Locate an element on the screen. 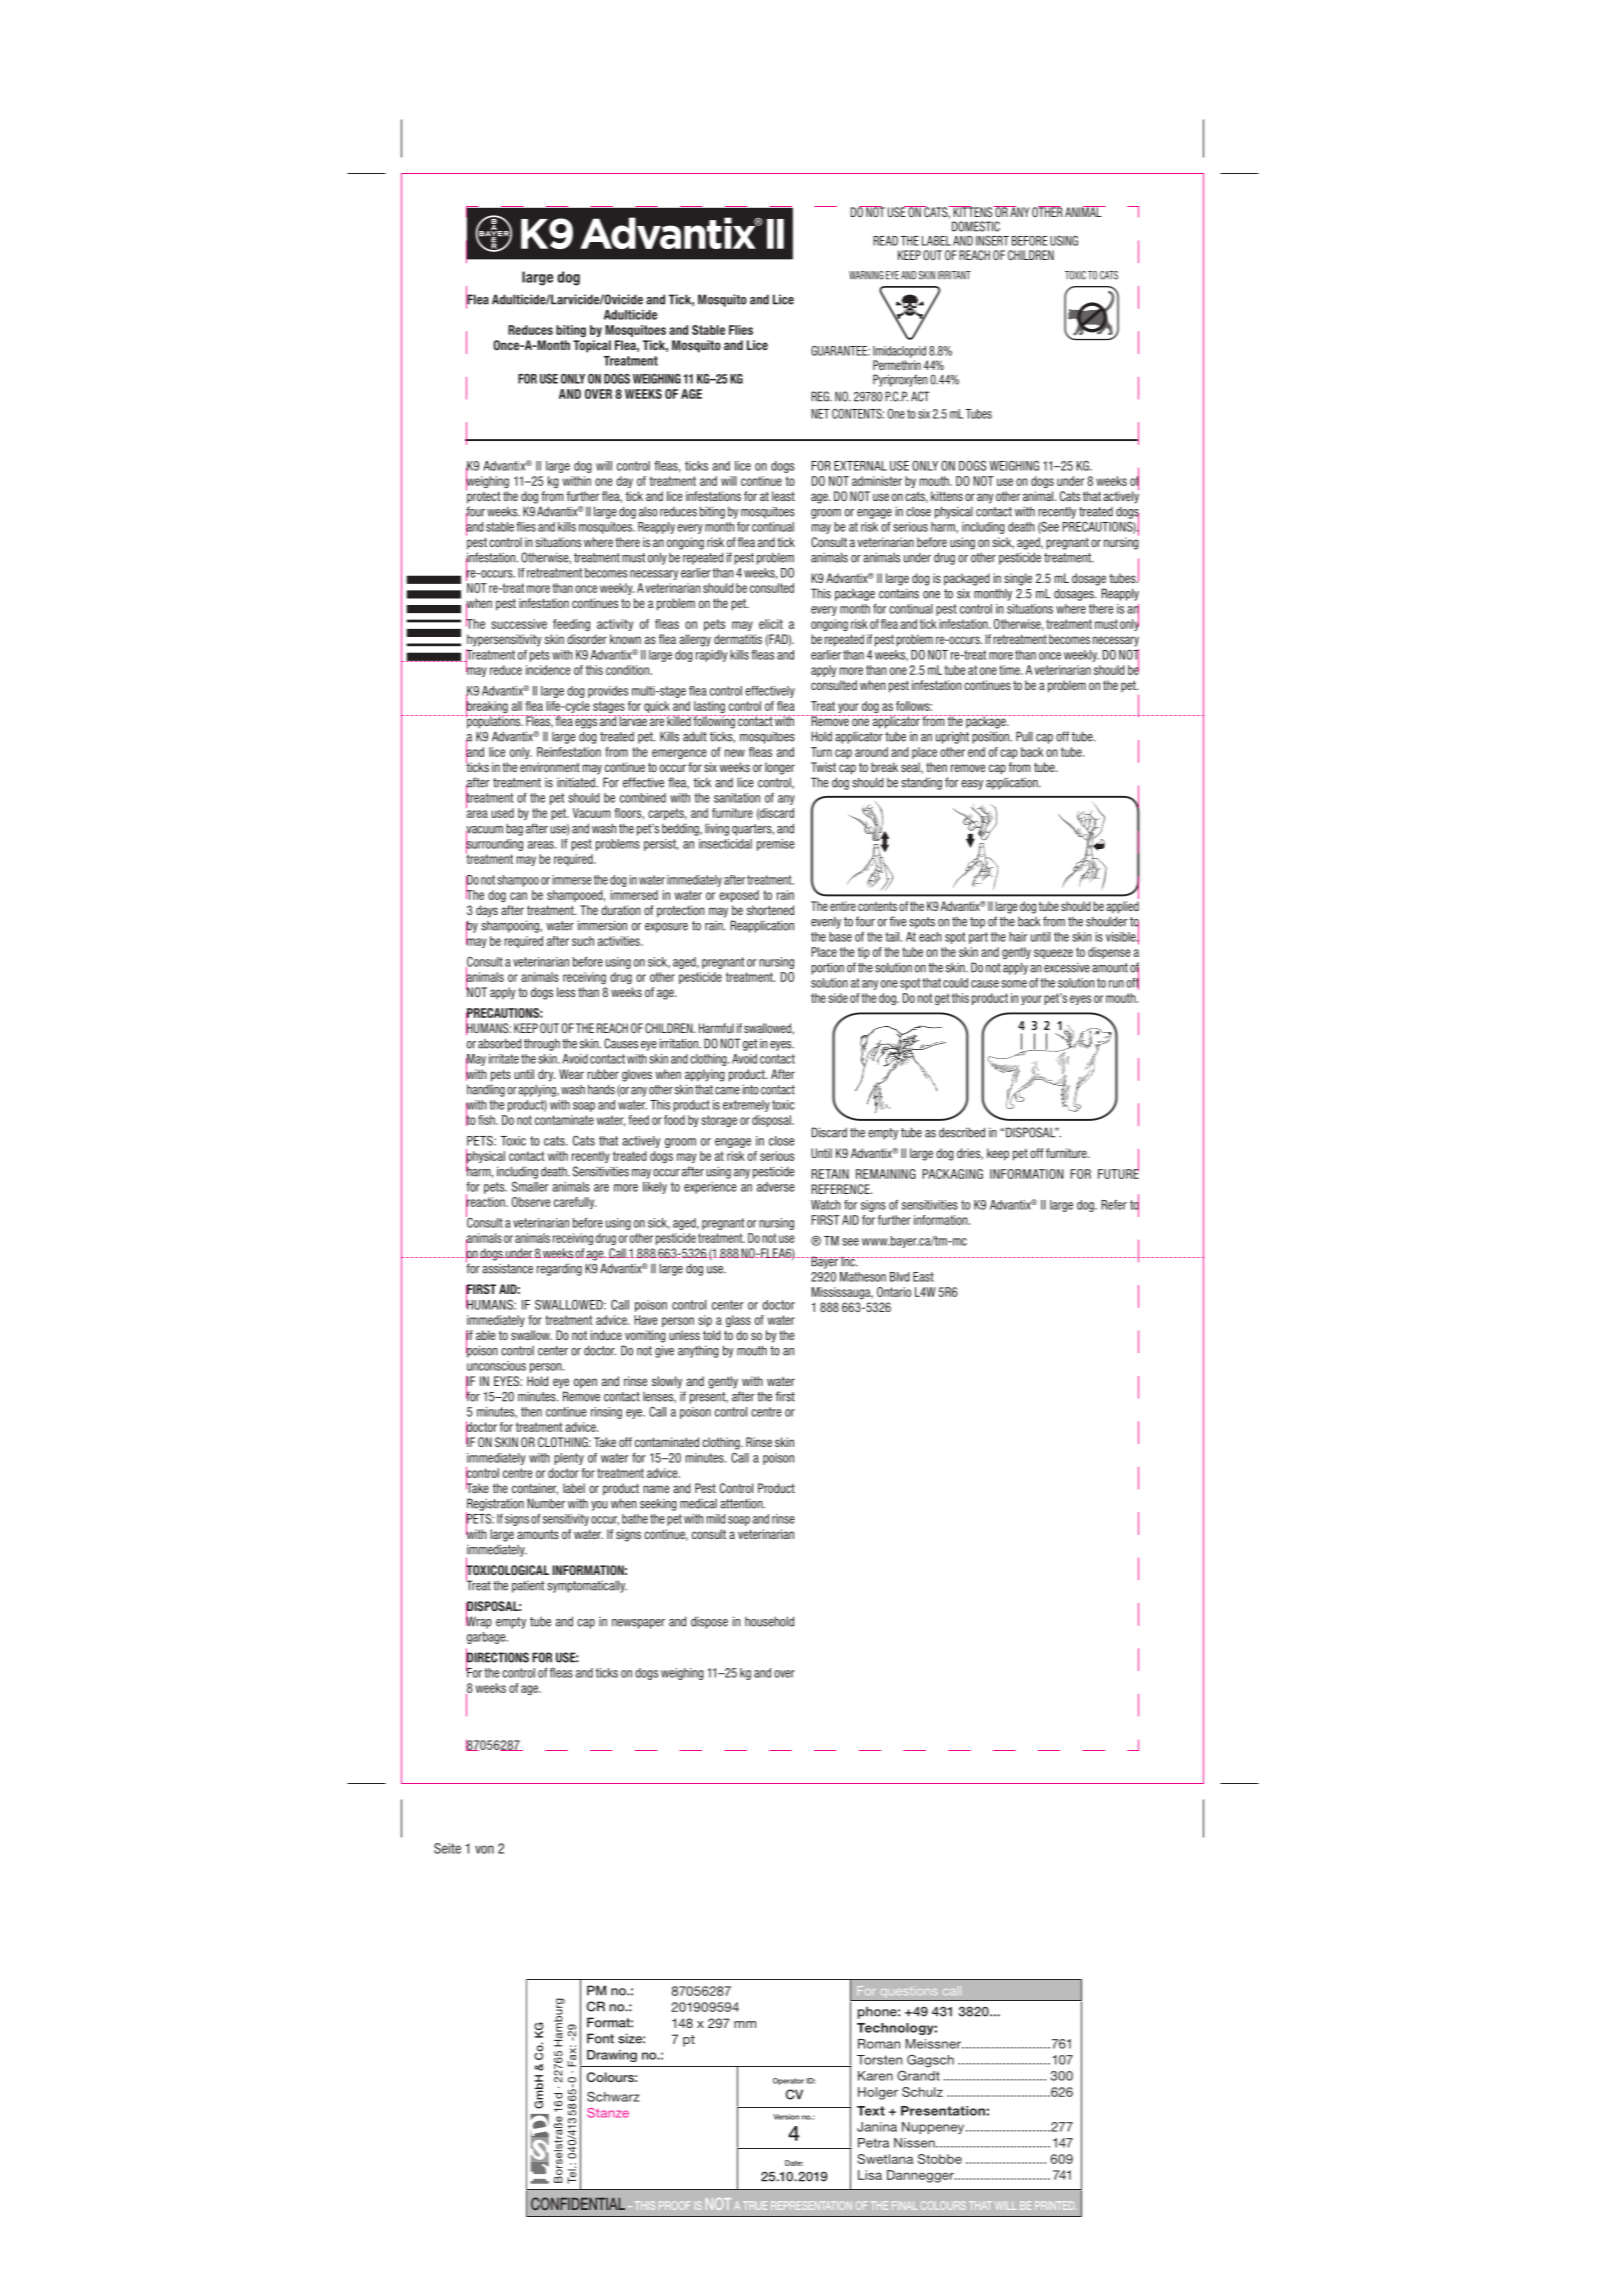 This screenshot has height=2277, width=1611. Ontario is located at coordinates (894, 1292).
